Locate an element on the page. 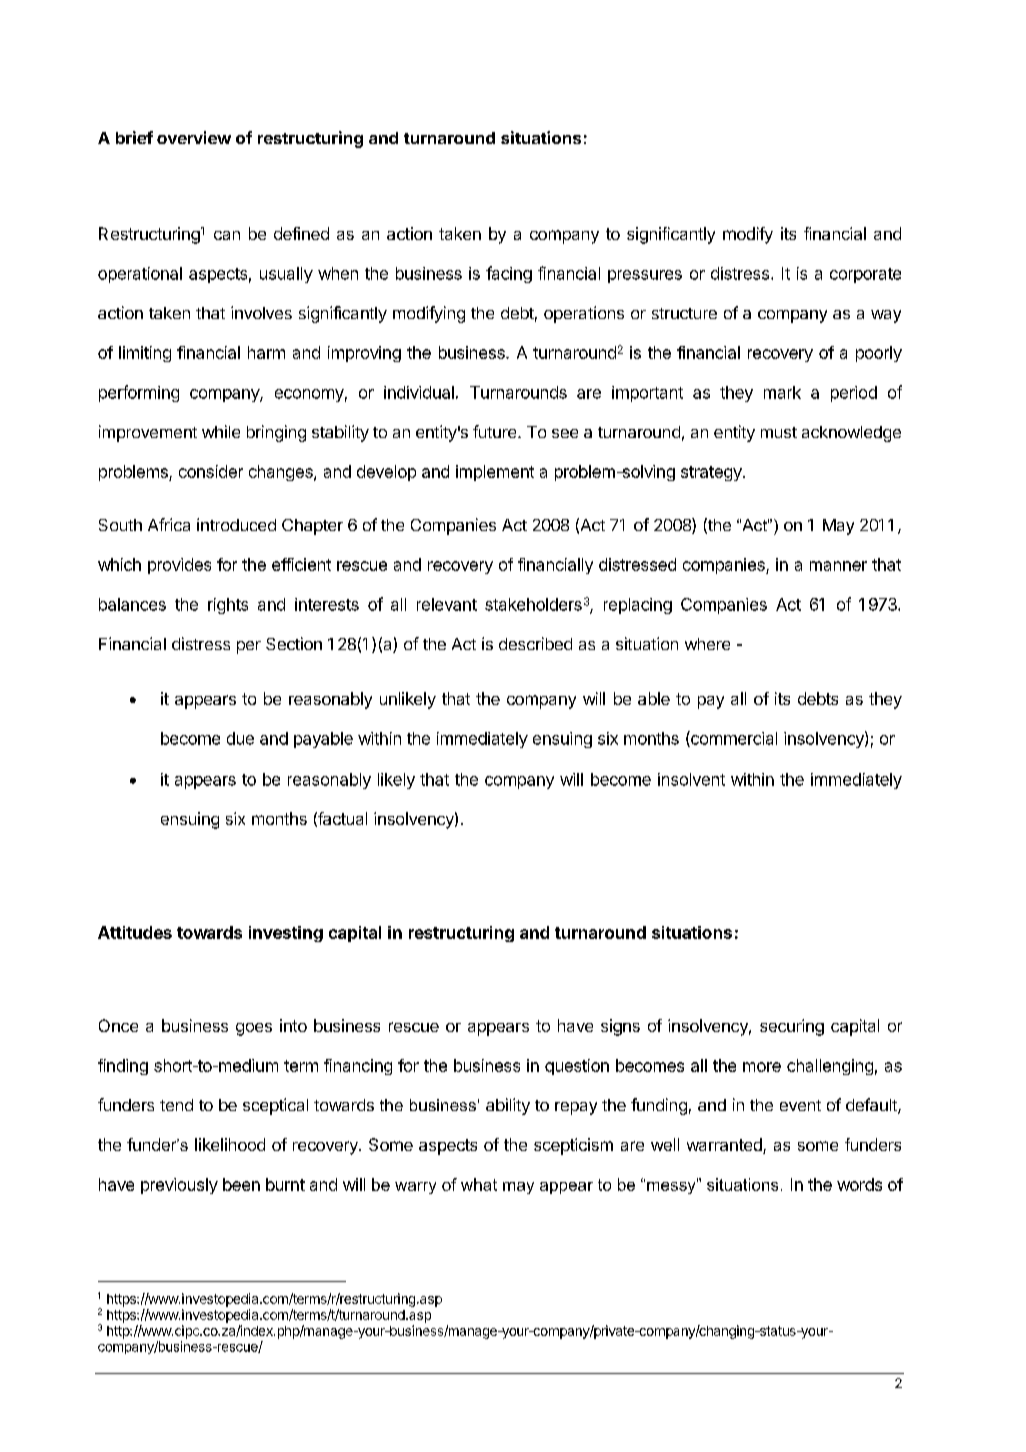  where is located at coordinates (707, 644).
